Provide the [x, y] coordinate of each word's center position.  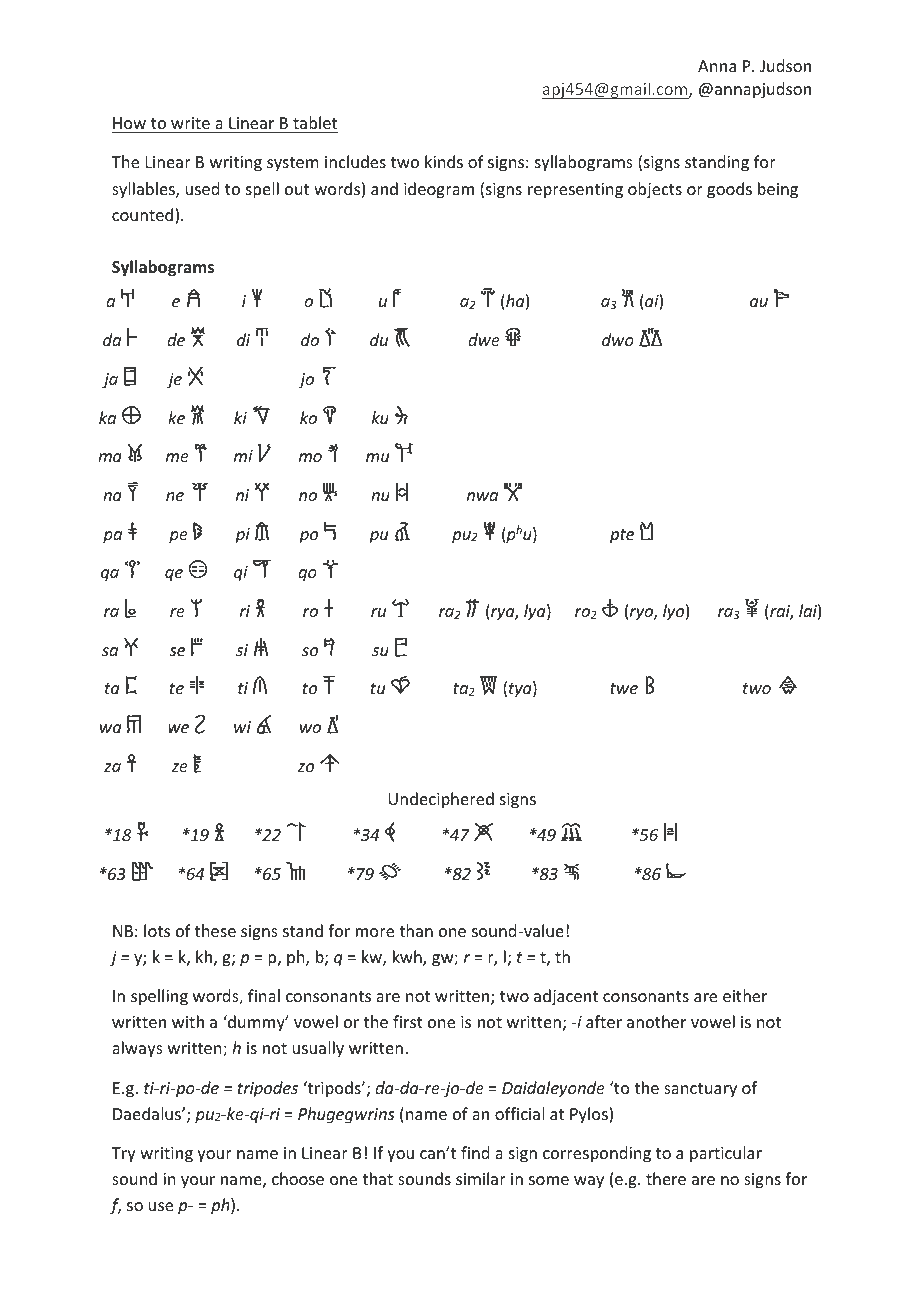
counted [142, 214]
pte [622, 536]
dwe [484, 339]
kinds [444, 161]
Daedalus [148, 1113]
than [416, 930]
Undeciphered [441, 800]
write [190, 123]
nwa [482, 496]
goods [729, 190]
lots [157, 930]
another [656, 1021]
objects [655, 190]
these [215, 930]
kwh [408, 958]
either [745, 995]
